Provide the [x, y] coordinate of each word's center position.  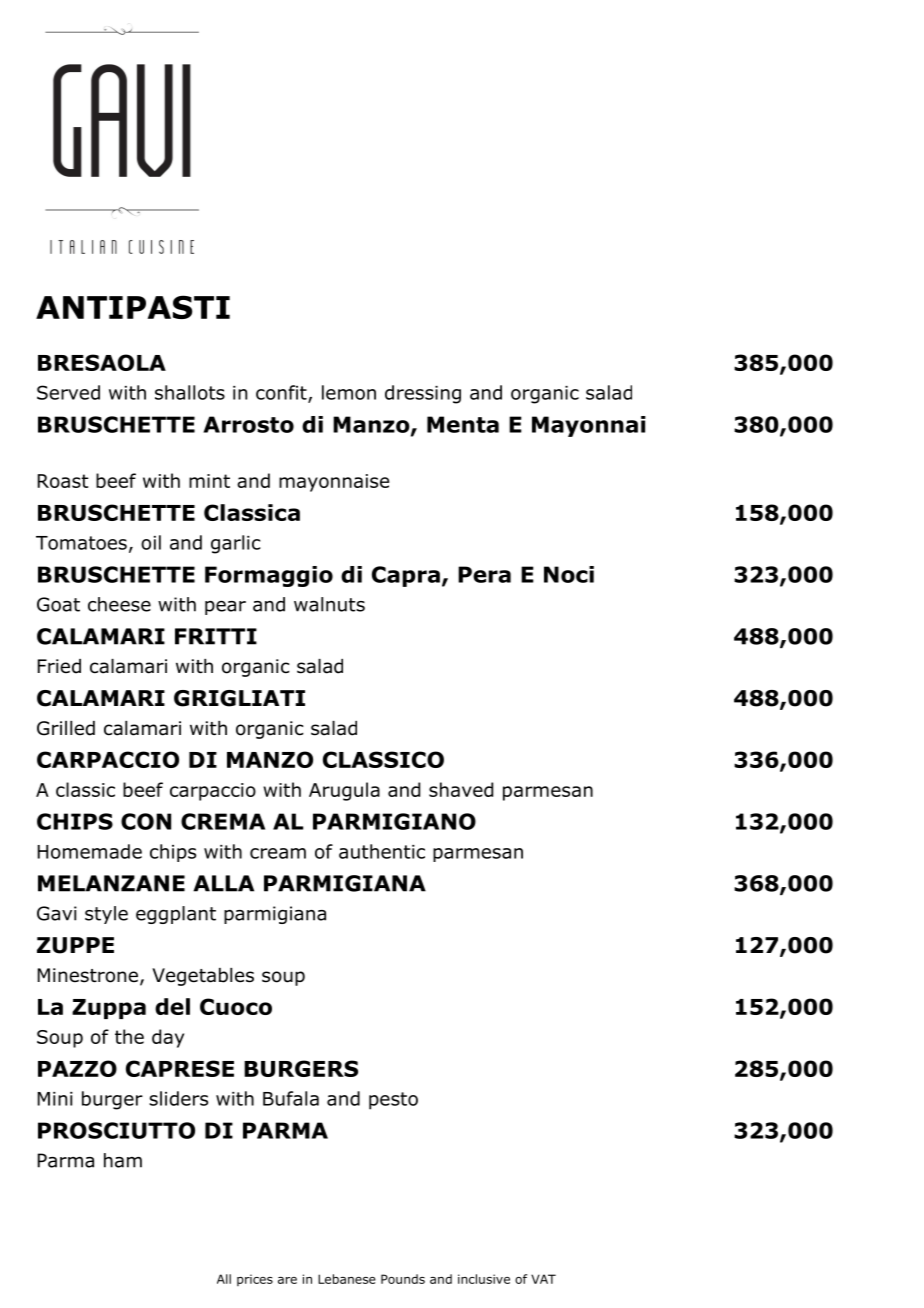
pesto [393, 1101]
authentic [382, 851]
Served [68, 392]
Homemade [90, 851]
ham [123, 1160]
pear [225, 608]
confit [282, 393]
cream [278, 853]
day [168, 1038]
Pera [484, 574]
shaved [461, 789]
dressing [423, 394]
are [287, 1280]
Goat [58, 604]
